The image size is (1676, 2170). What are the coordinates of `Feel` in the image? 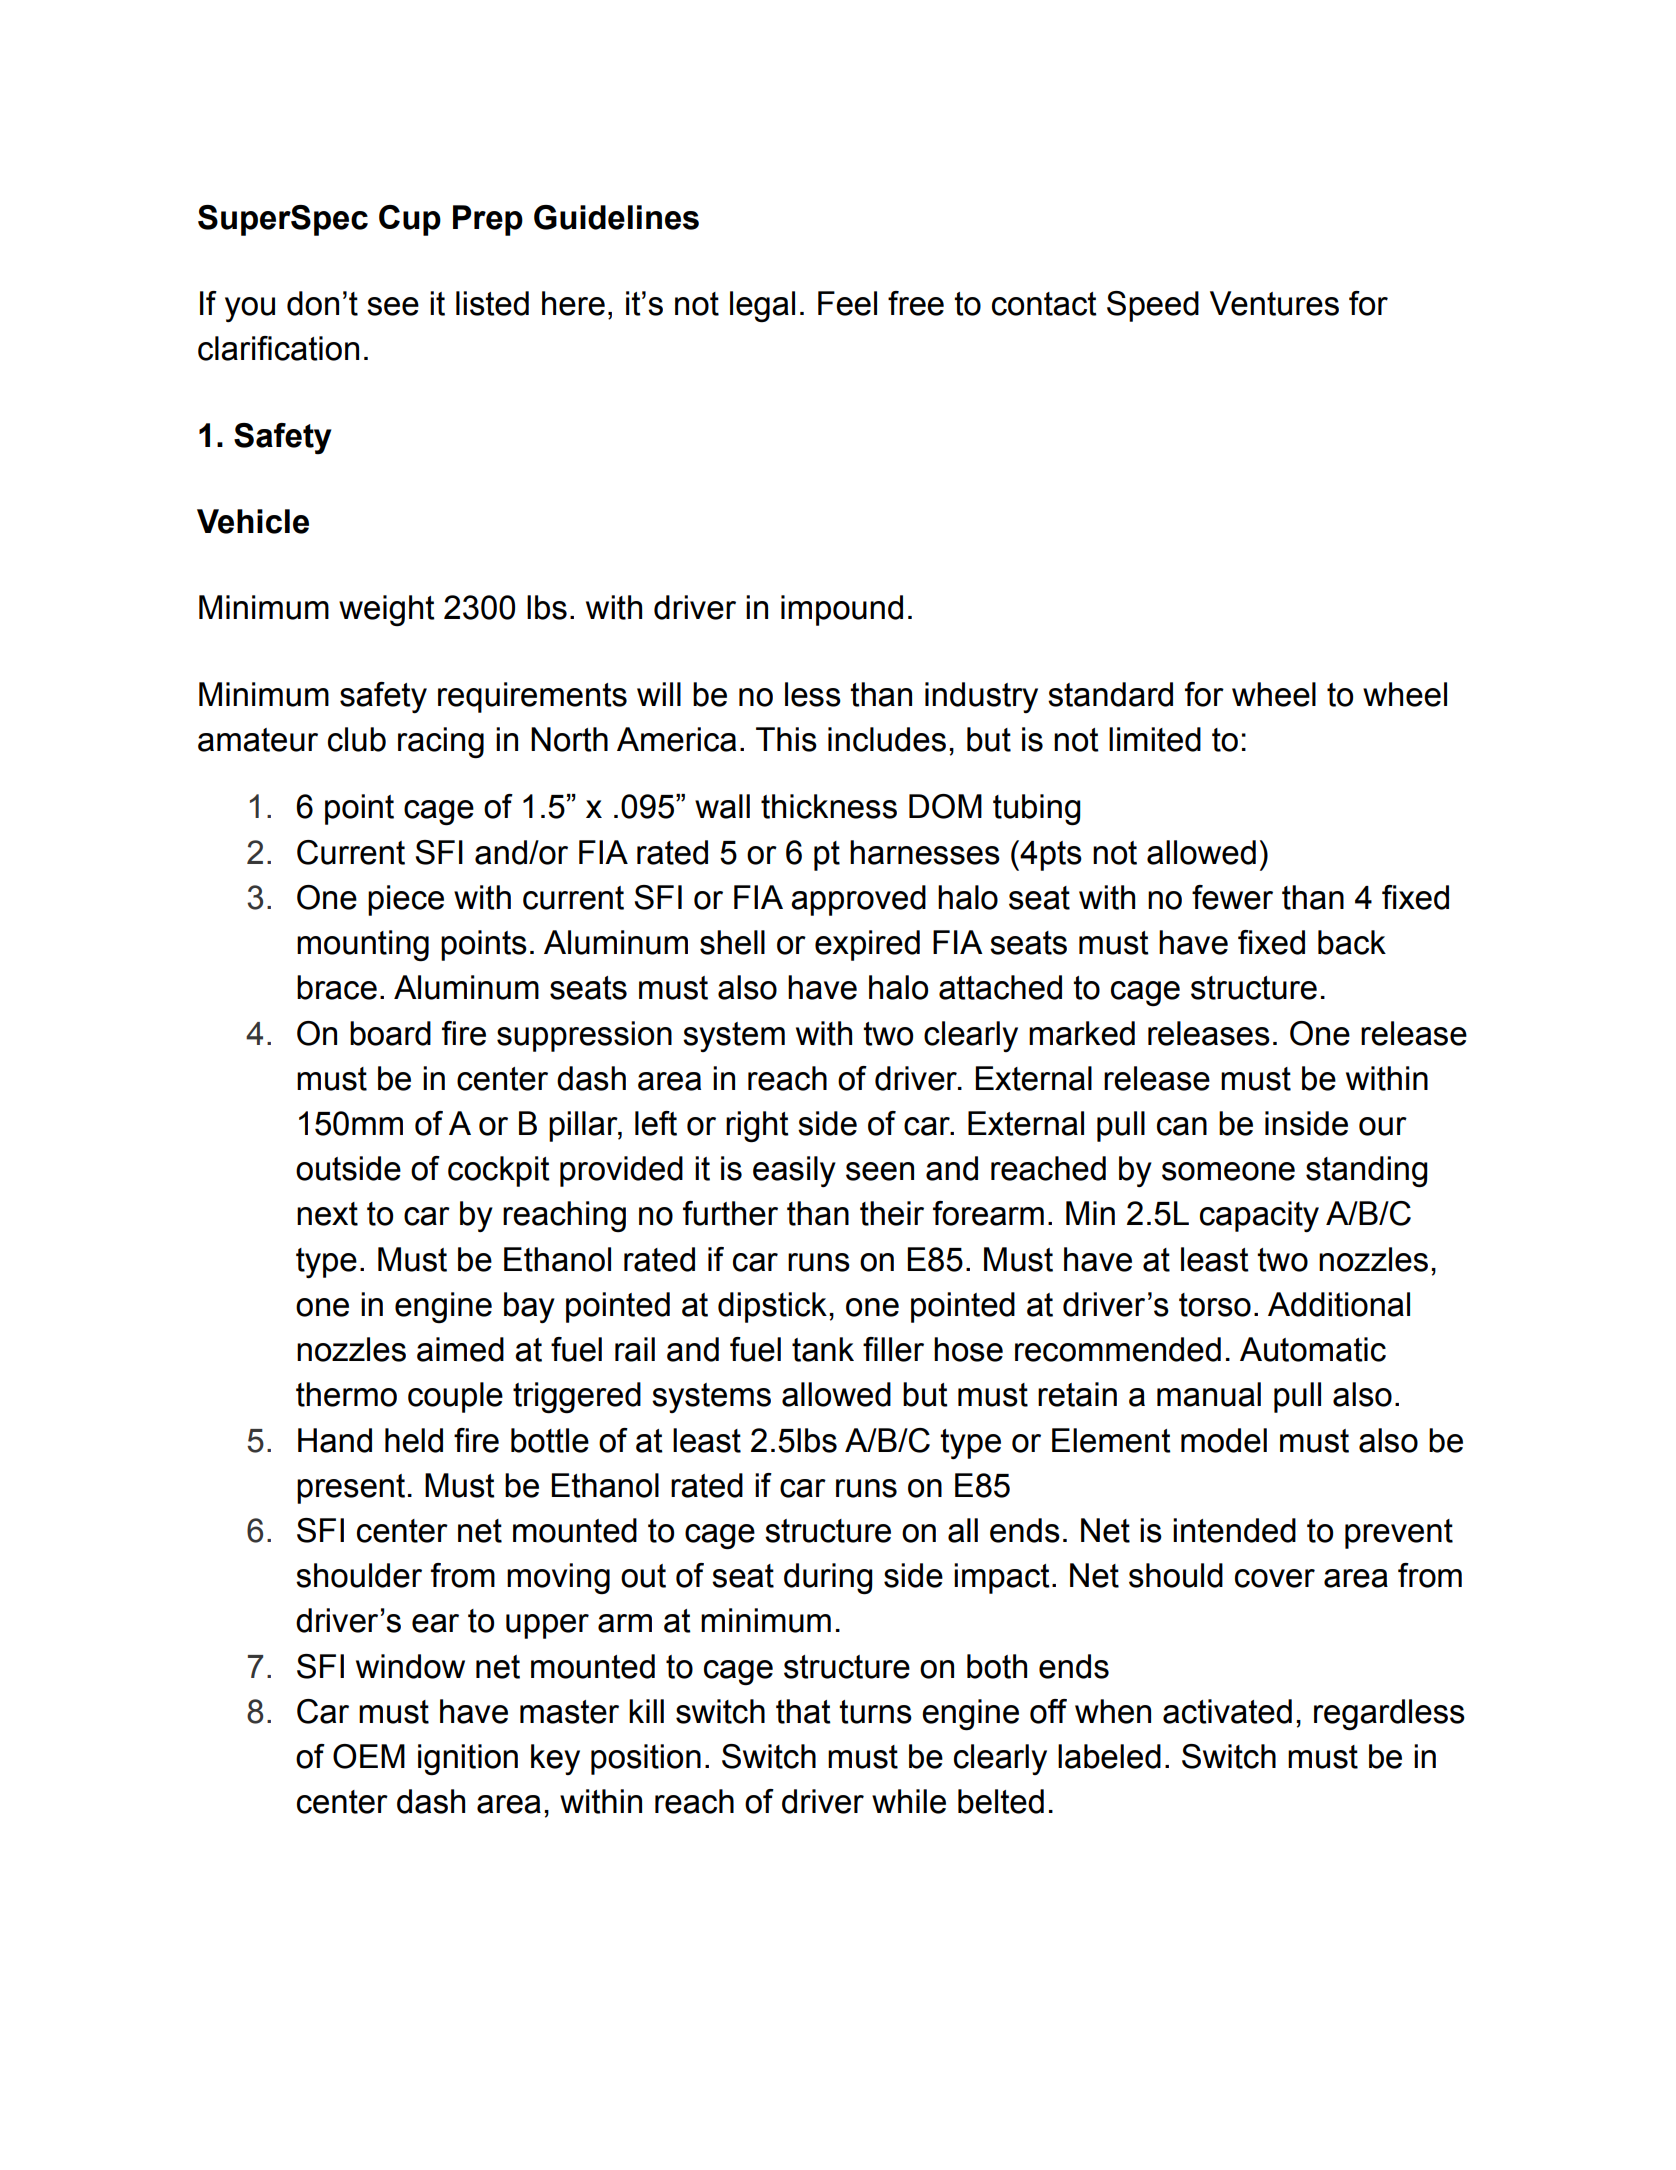 It's located at (847, 303).
